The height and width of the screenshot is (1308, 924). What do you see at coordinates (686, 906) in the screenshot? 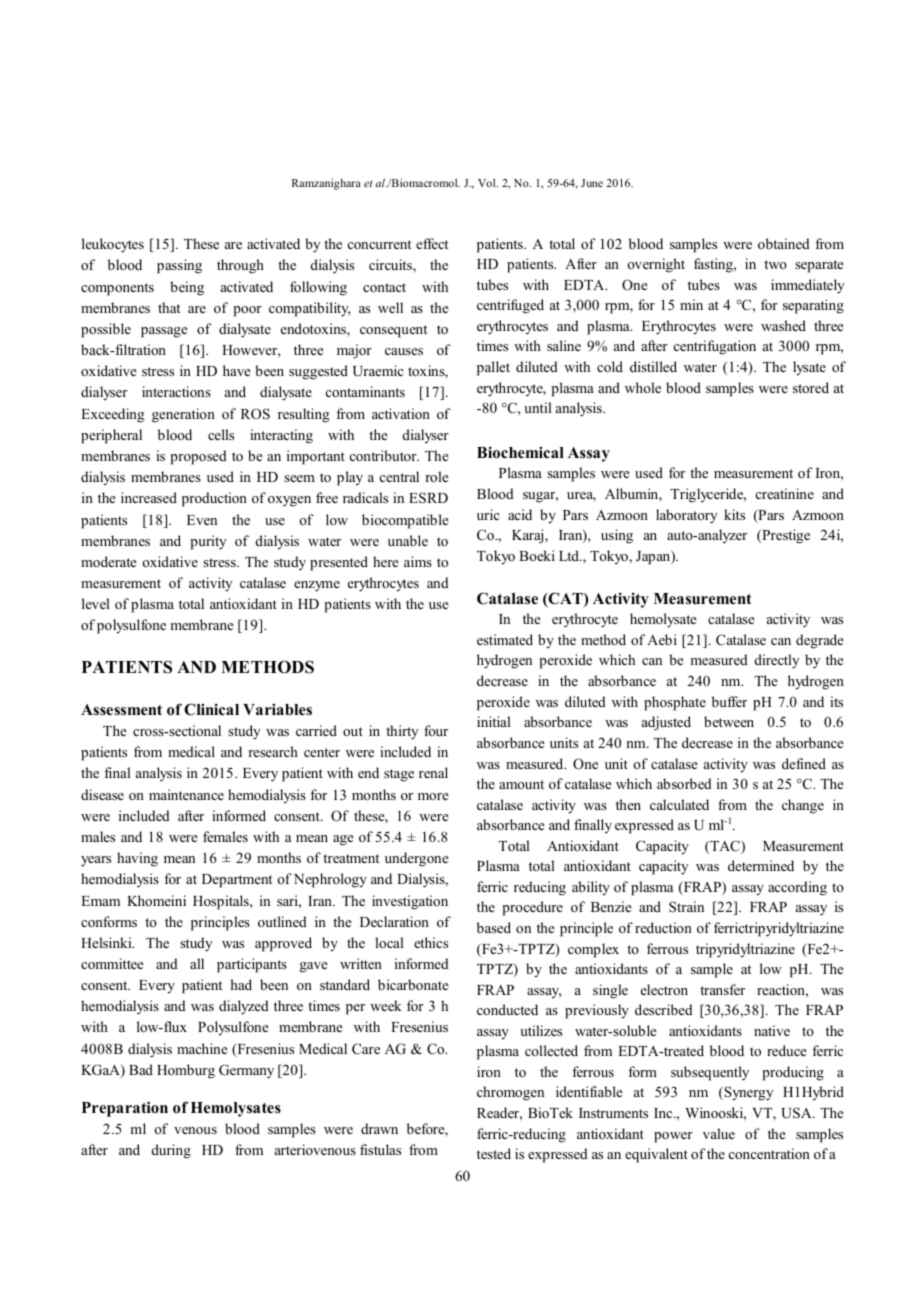
I see `Strain` at bounding box center [686, 906].
